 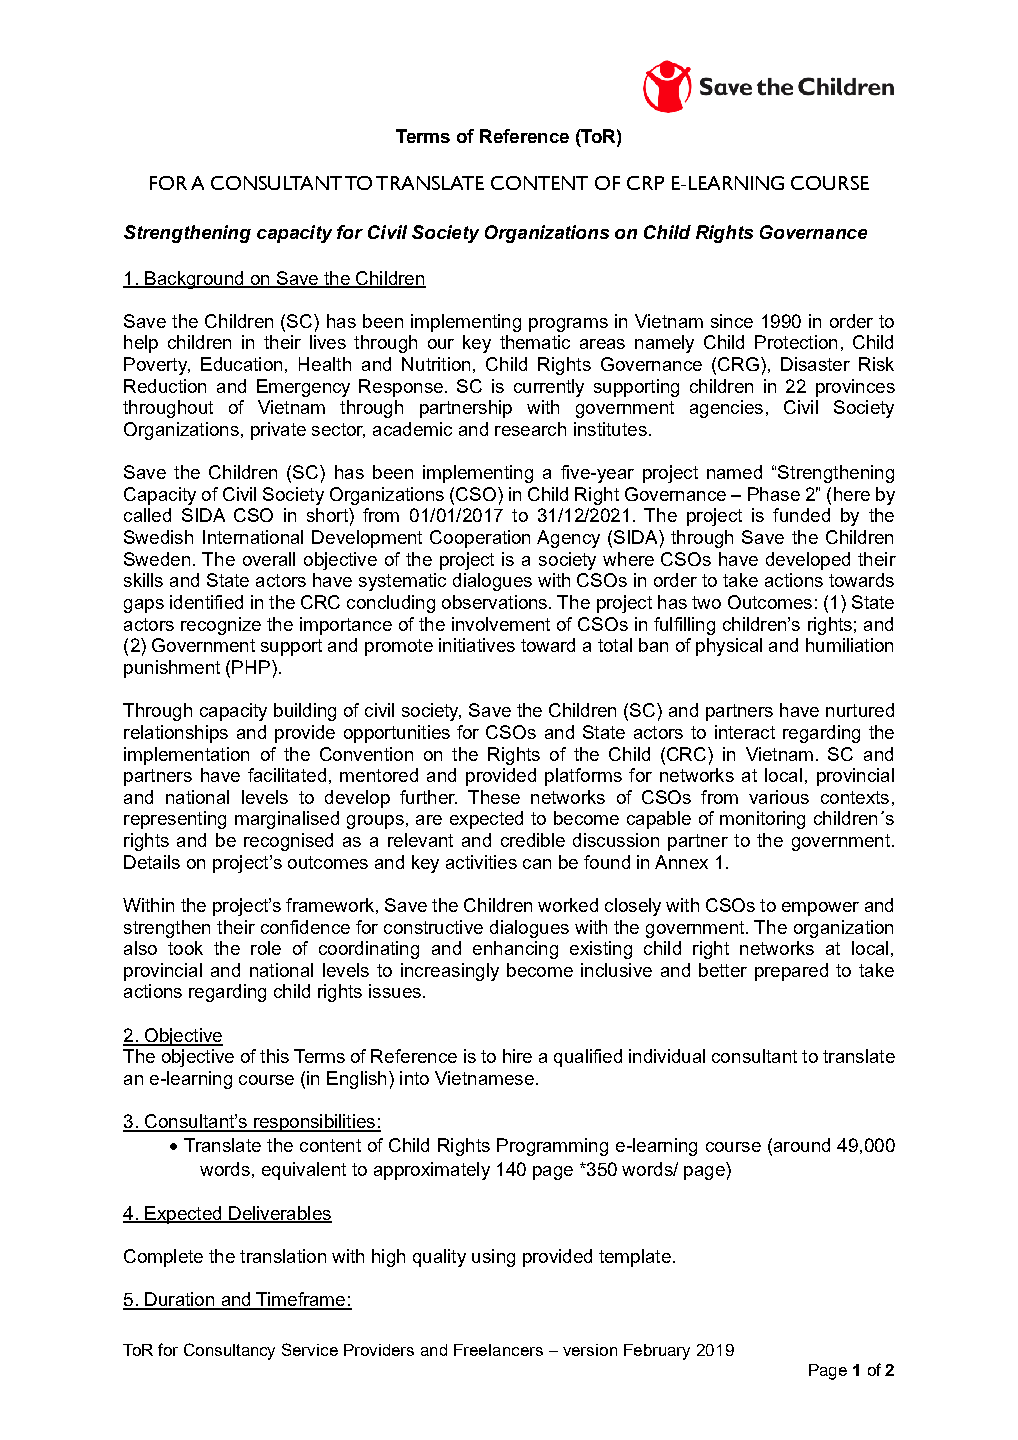 What do you see at coordinates (229, 1351) in the screenshot?
I see `Consultancy` at bounding box center [229, 1351].
